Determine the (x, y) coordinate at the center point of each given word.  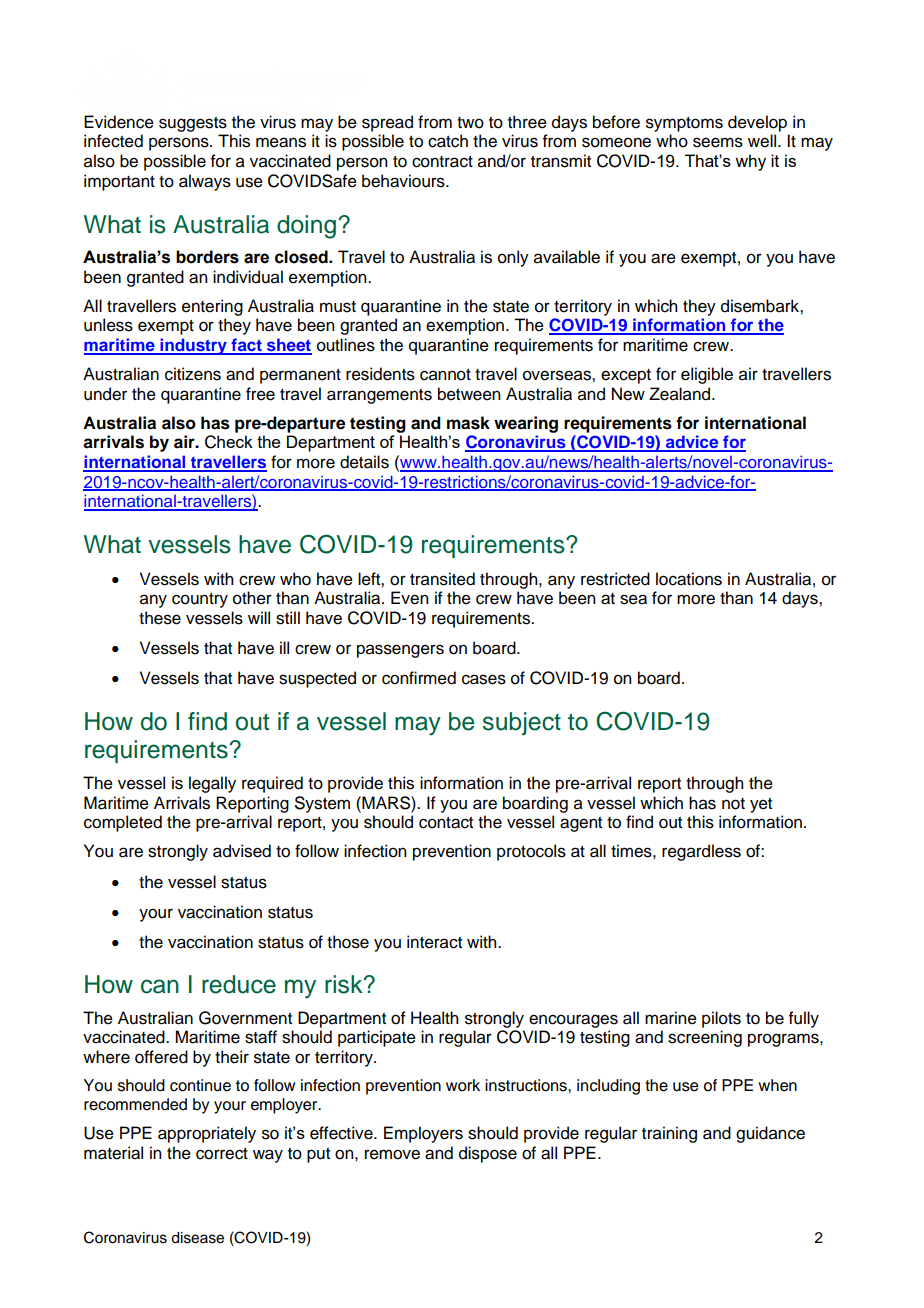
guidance (770, 1134)
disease (197, 1238)
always (205, 182)
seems (718, 142)
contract (442, 162)
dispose (488, 1154)
